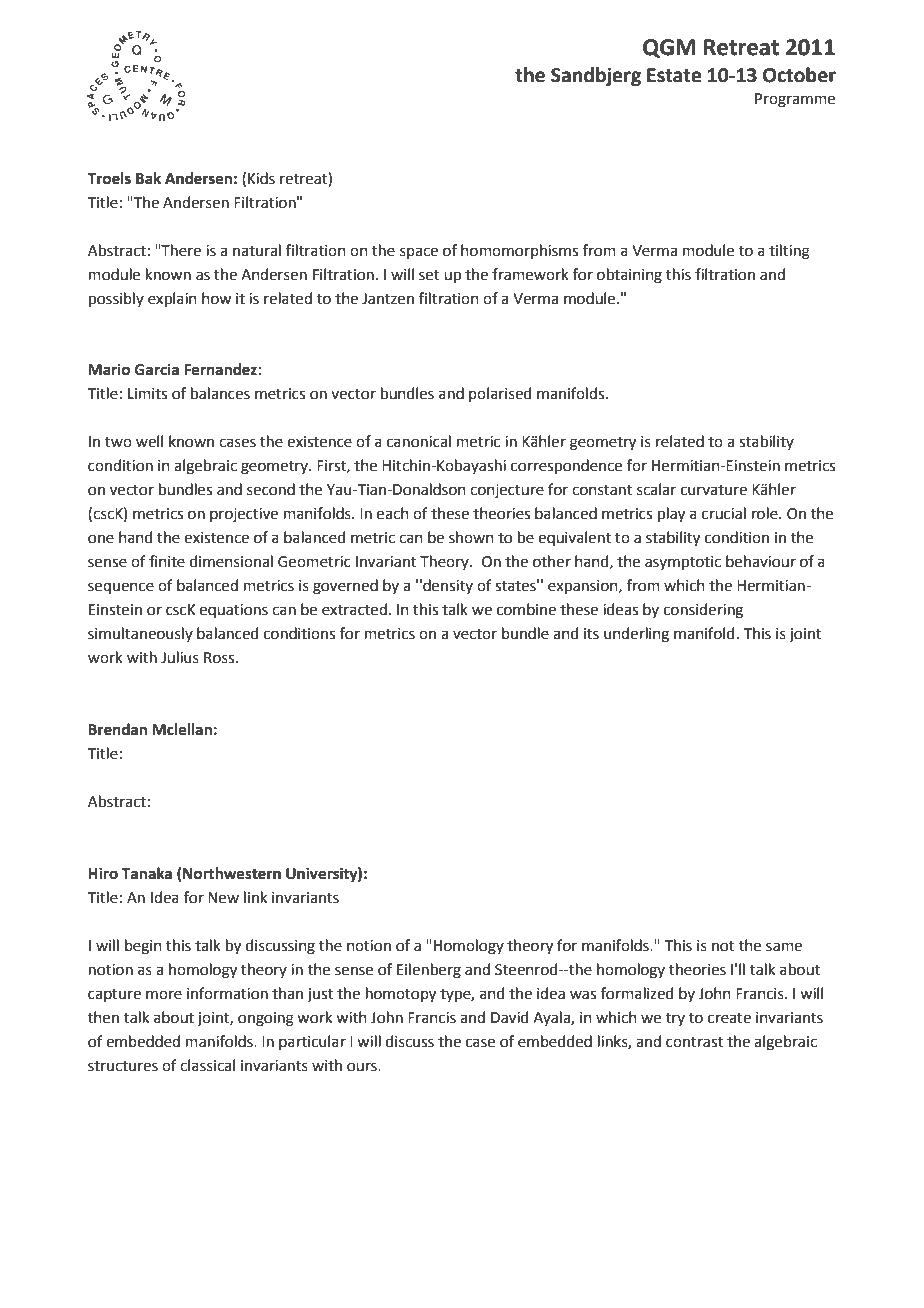 The height and width of the document is (1308, 924). I want to click on Garcia, so click(157, 369).
